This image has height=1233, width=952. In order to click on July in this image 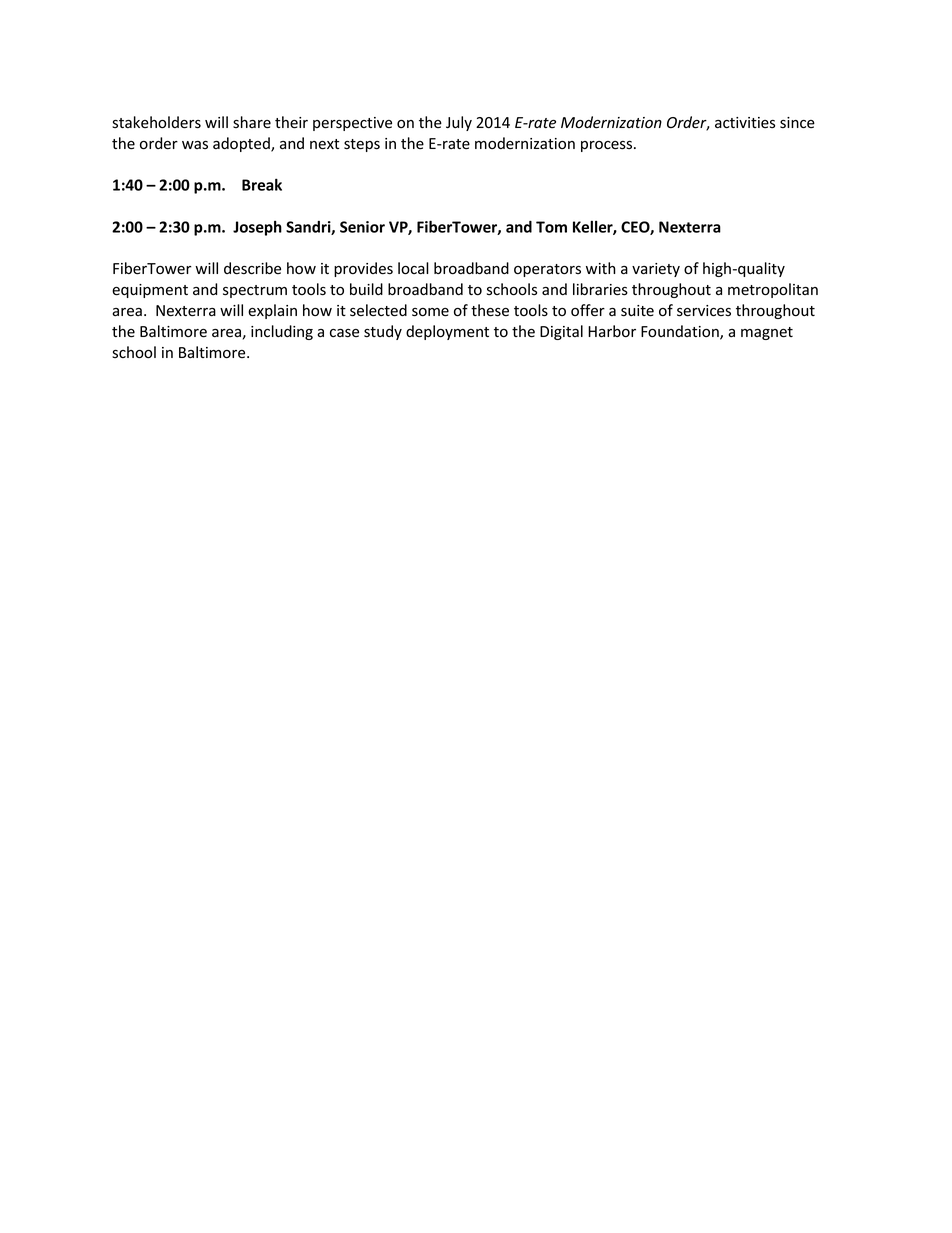, I will do `click(459, 123)`.
